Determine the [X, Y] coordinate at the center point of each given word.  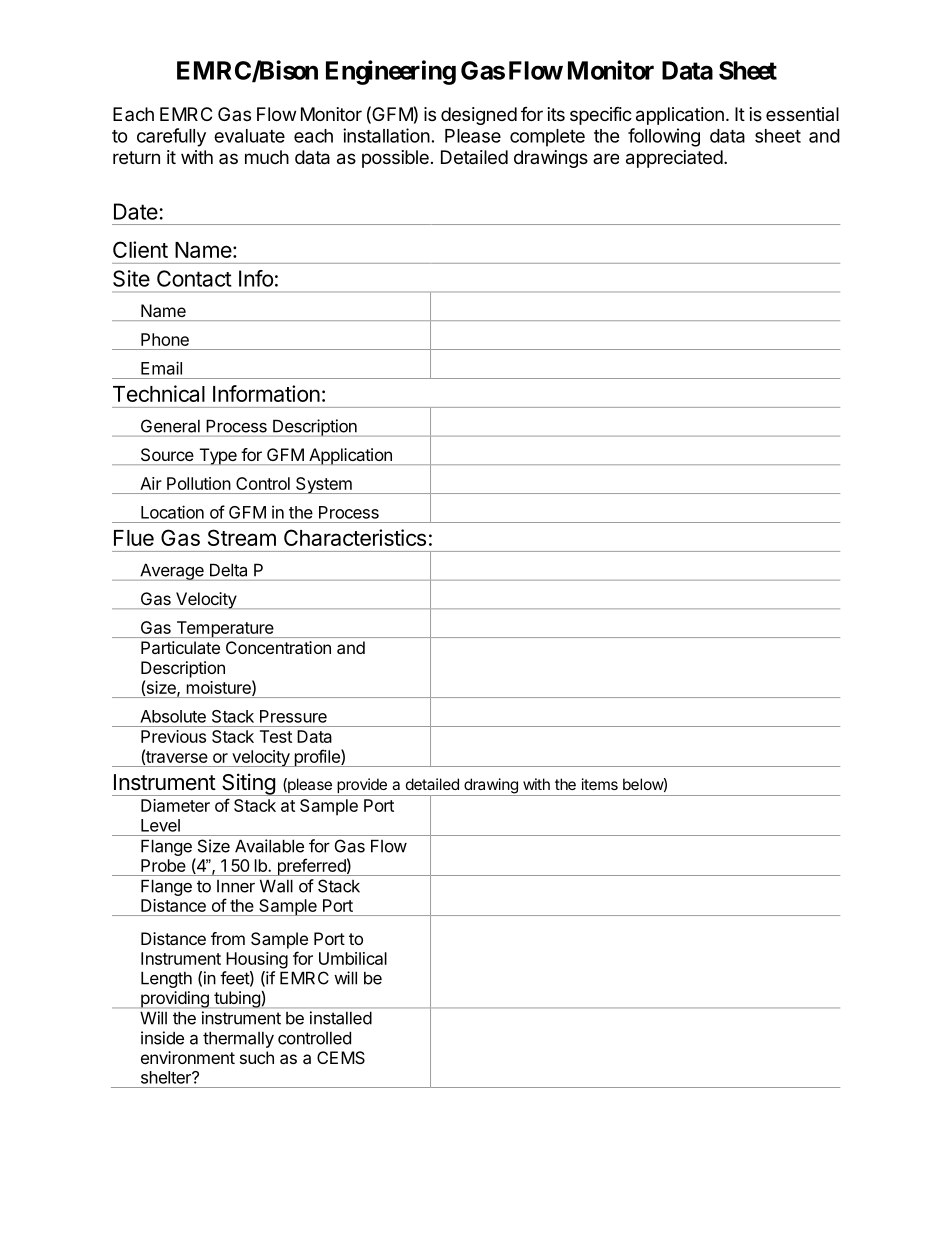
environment [188, 1057]
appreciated [674, 159]
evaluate [249, 136]
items [600, 784]
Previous [173, 736]
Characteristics [355, 537]
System [324, 485]
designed [479, 116]
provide [362, 787]
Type [218, 456]
